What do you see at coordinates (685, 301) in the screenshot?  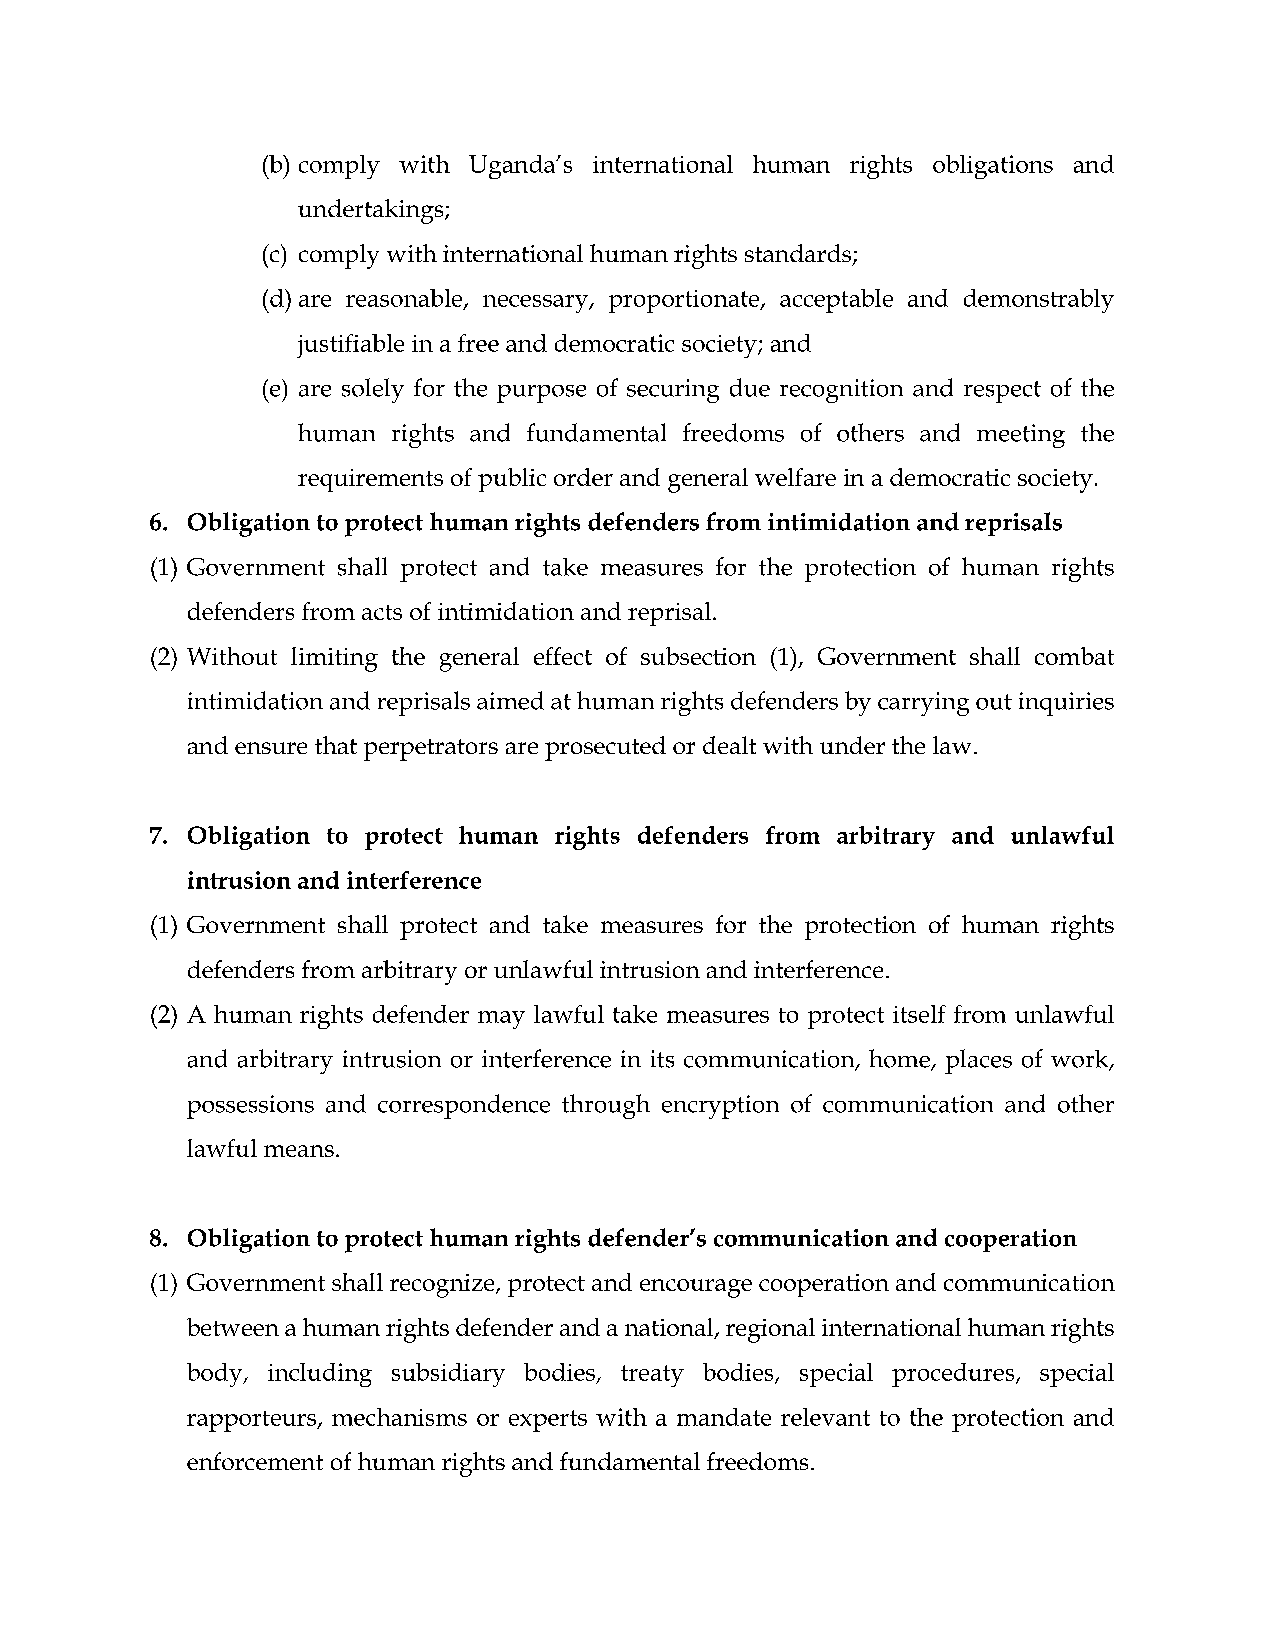 I see `proportionate` at bounding box center [685, 301].
